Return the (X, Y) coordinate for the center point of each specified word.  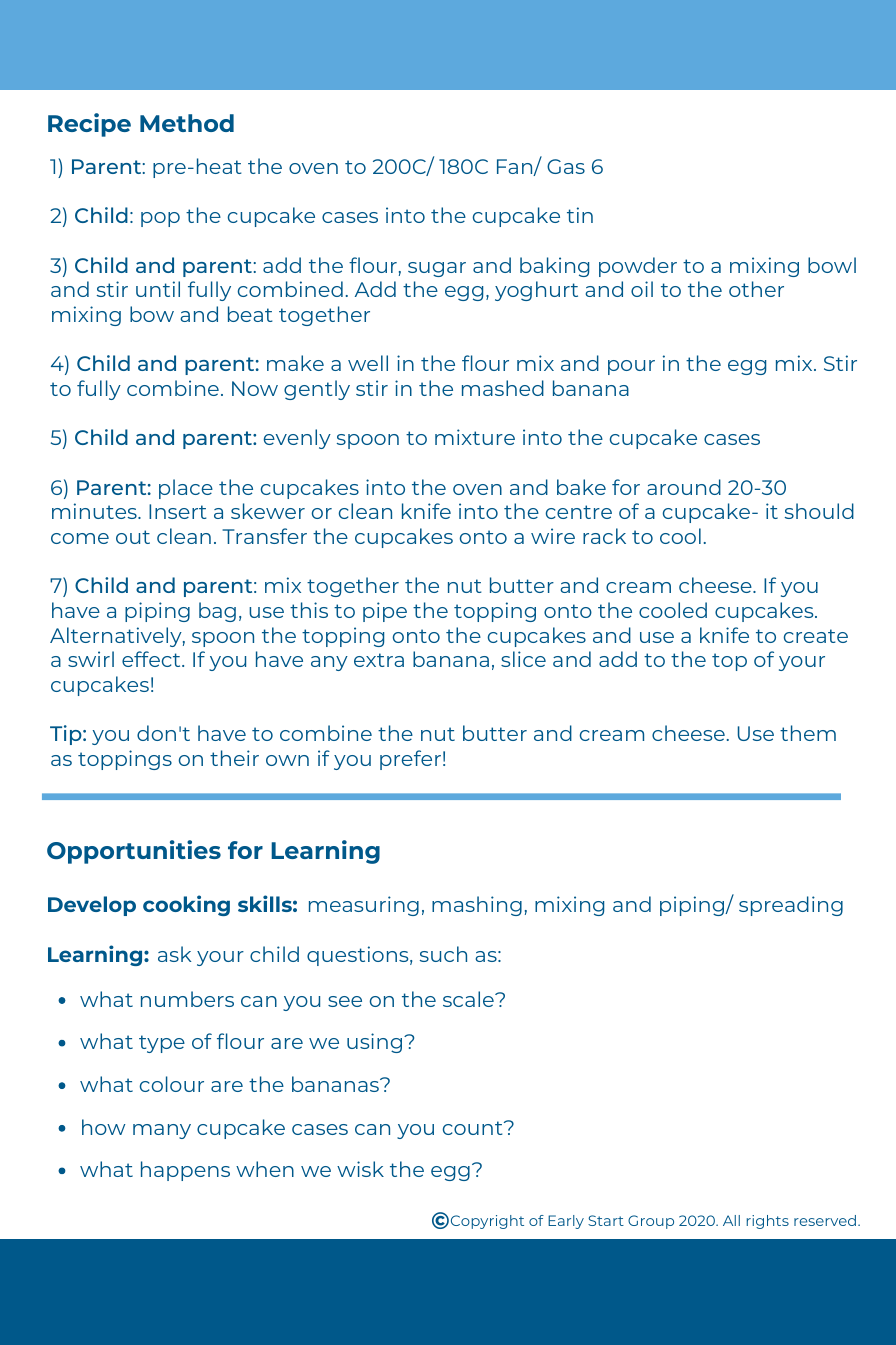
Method (187, 123)
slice (523, 659)
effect (152, 659)
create (816, 636)
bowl (832, 265)
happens (185, 1171)
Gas (566, 166)
